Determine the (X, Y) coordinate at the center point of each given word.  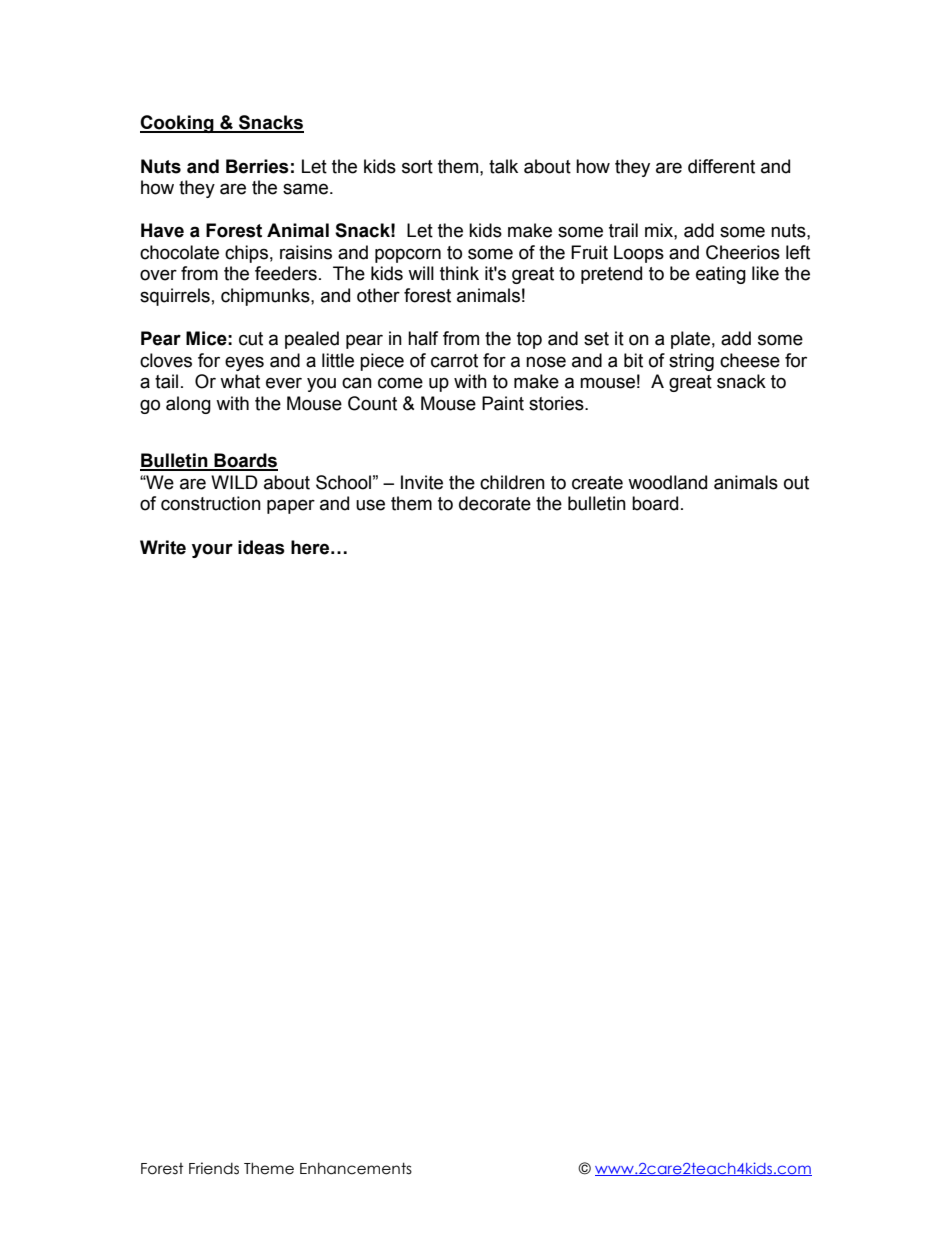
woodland (667, 482)
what (240, 381)
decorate (495, 503)
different (721, 166)
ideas (261, 547)
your (212, 550)
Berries (257, 166)
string (691, 362)
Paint (503, 403)
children (512, 482)
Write (163, 547)
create (597, 483)
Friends (214, 1168)
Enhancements (356, 1168)
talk (503, 166)
